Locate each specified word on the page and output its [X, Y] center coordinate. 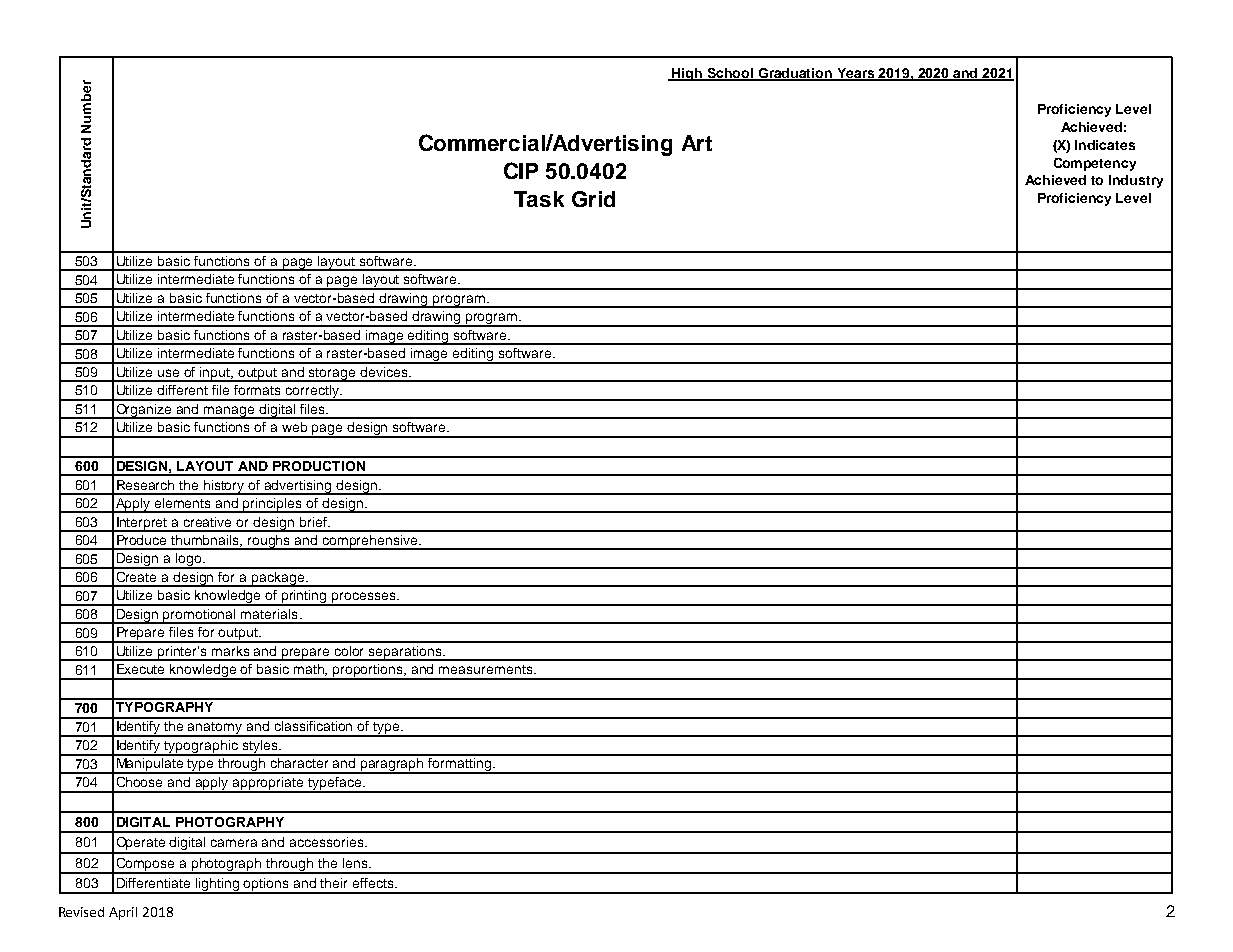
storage [332, 375]
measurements [485, 669]
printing [305, 598]
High [688, 74]
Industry [1136, 181]
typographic [201, 748]
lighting [218, 886]
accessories [328, 842]
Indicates [1105, 145]
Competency [1095, 164]
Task [539, 199]
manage [229, 412]
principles [273, 505]
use [168, 373]
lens [356, 863]
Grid [593, 199]
